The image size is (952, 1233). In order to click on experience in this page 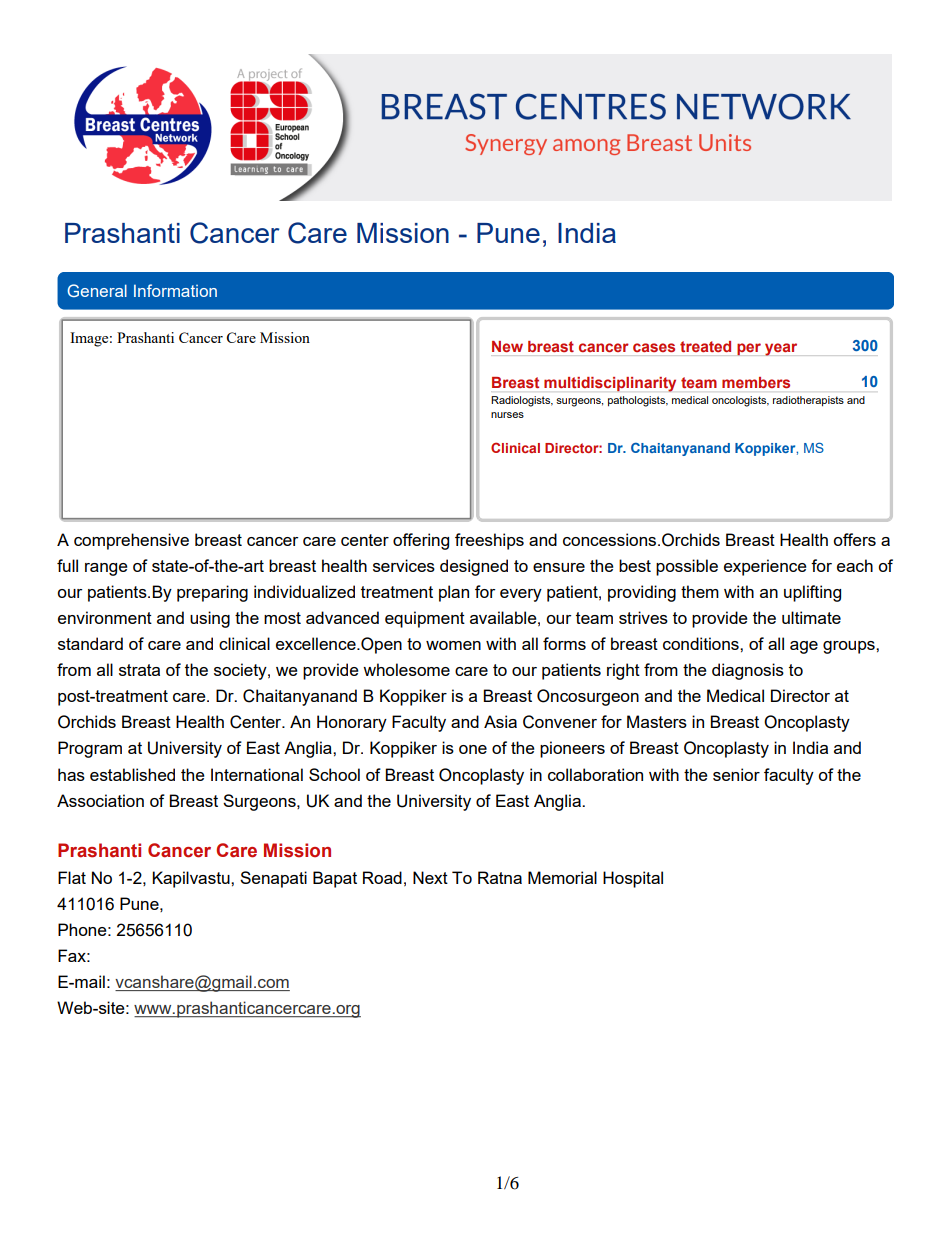, I will do `click(765, 567)`.
